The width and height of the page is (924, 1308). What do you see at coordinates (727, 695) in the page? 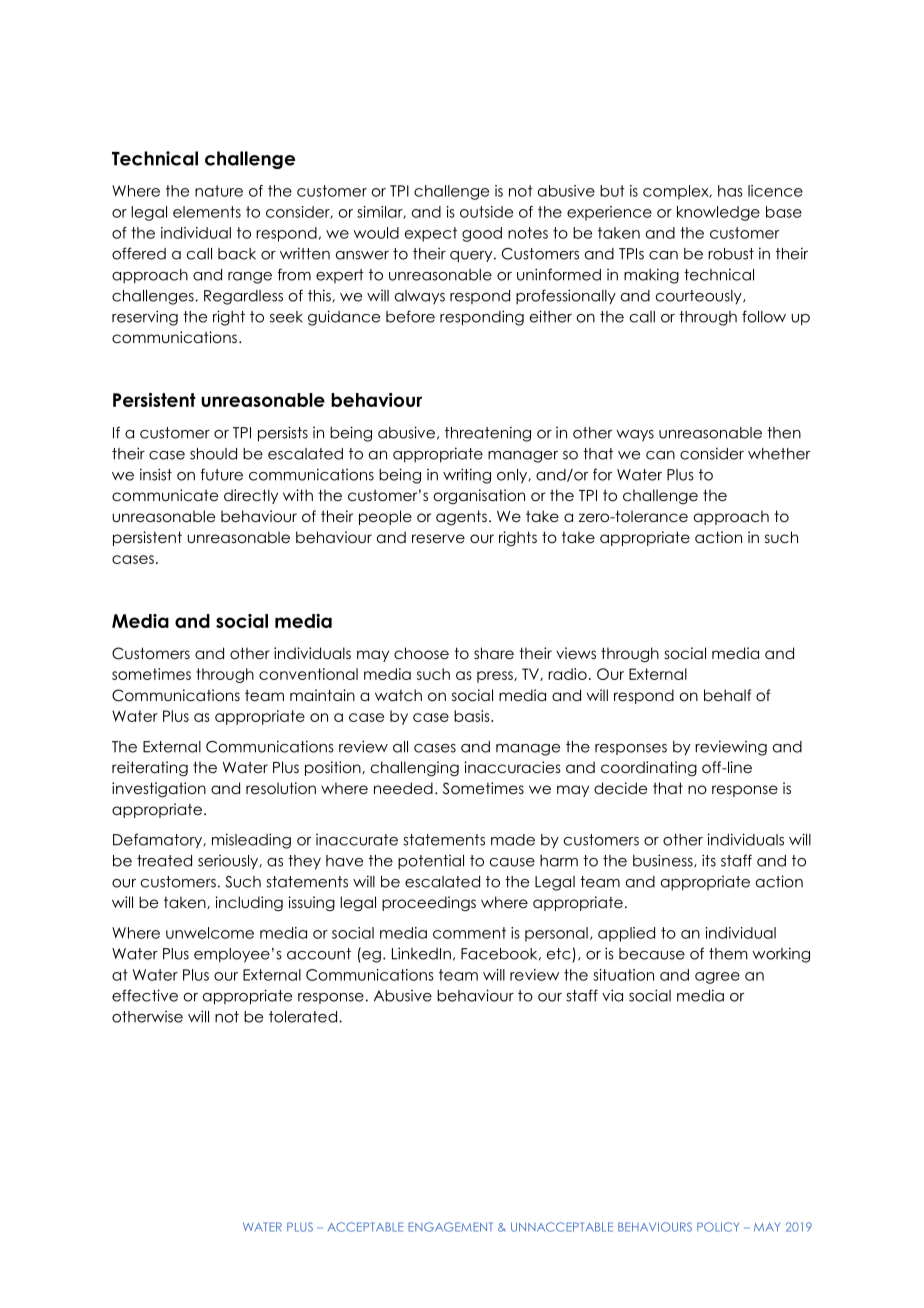
I see `behalf` at bounding box center [727, 695].
